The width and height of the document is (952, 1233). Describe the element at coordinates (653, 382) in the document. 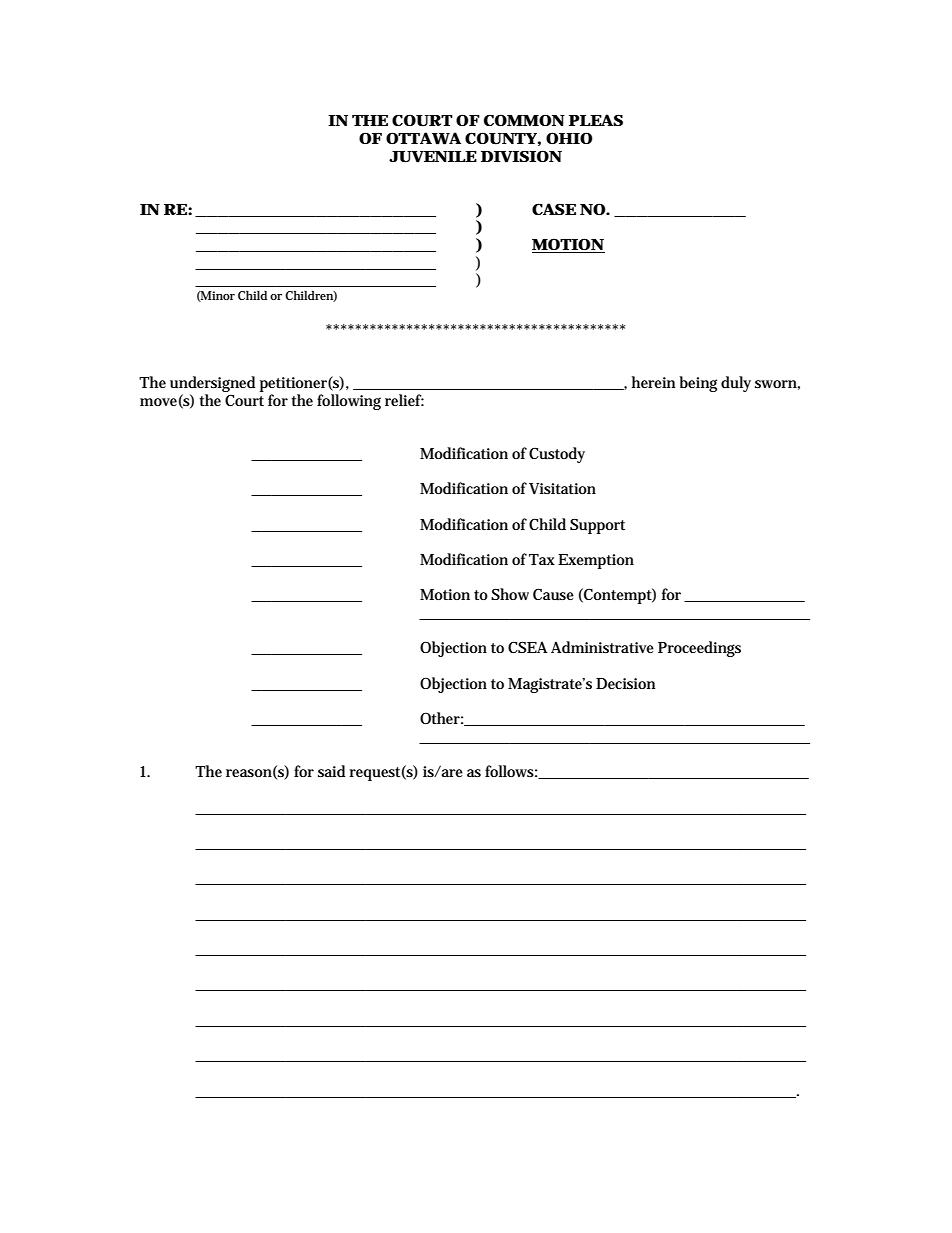

I see `herein` at that location.
